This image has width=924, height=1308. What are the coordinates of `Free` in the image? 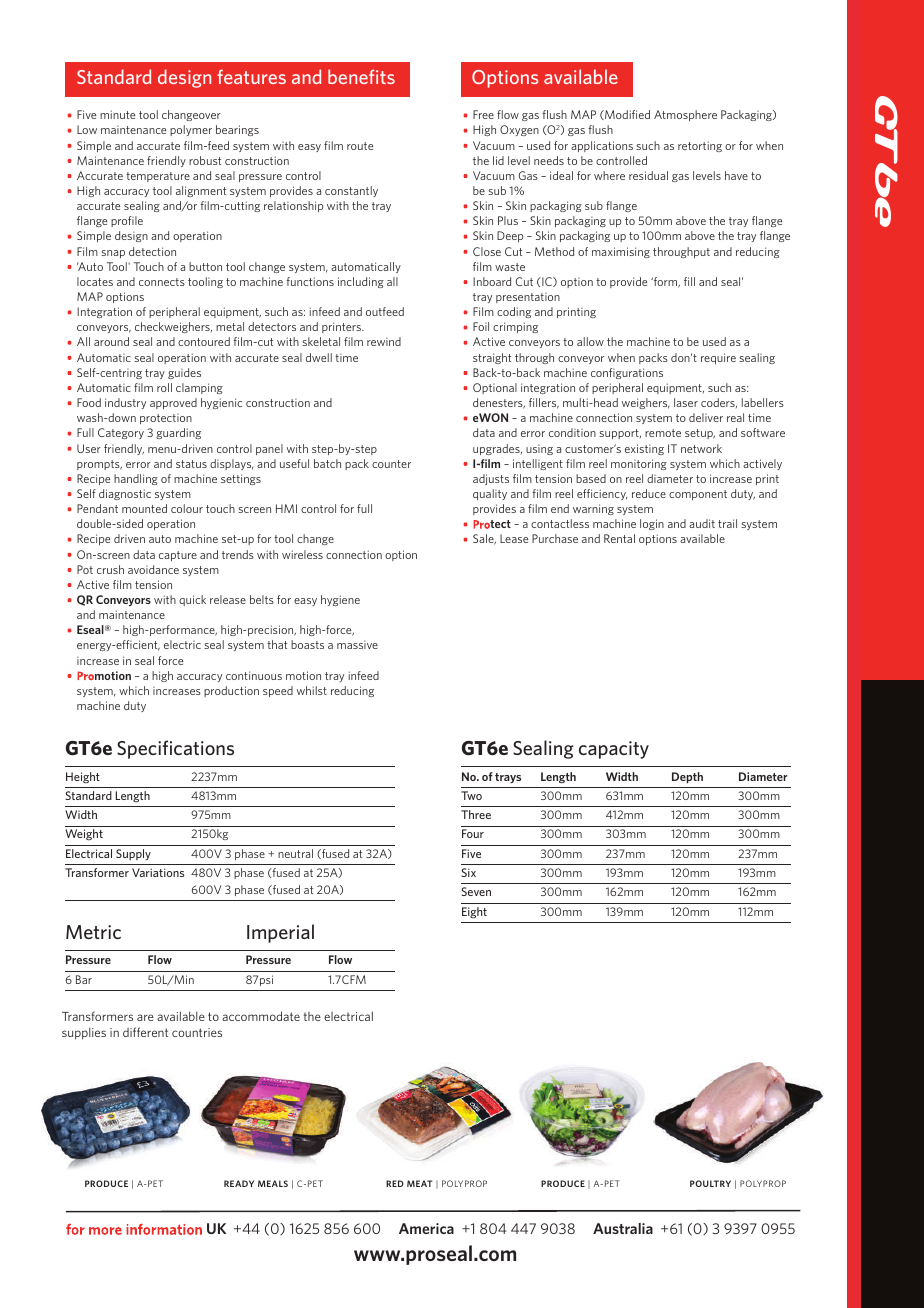 It's located at (483, 114).
